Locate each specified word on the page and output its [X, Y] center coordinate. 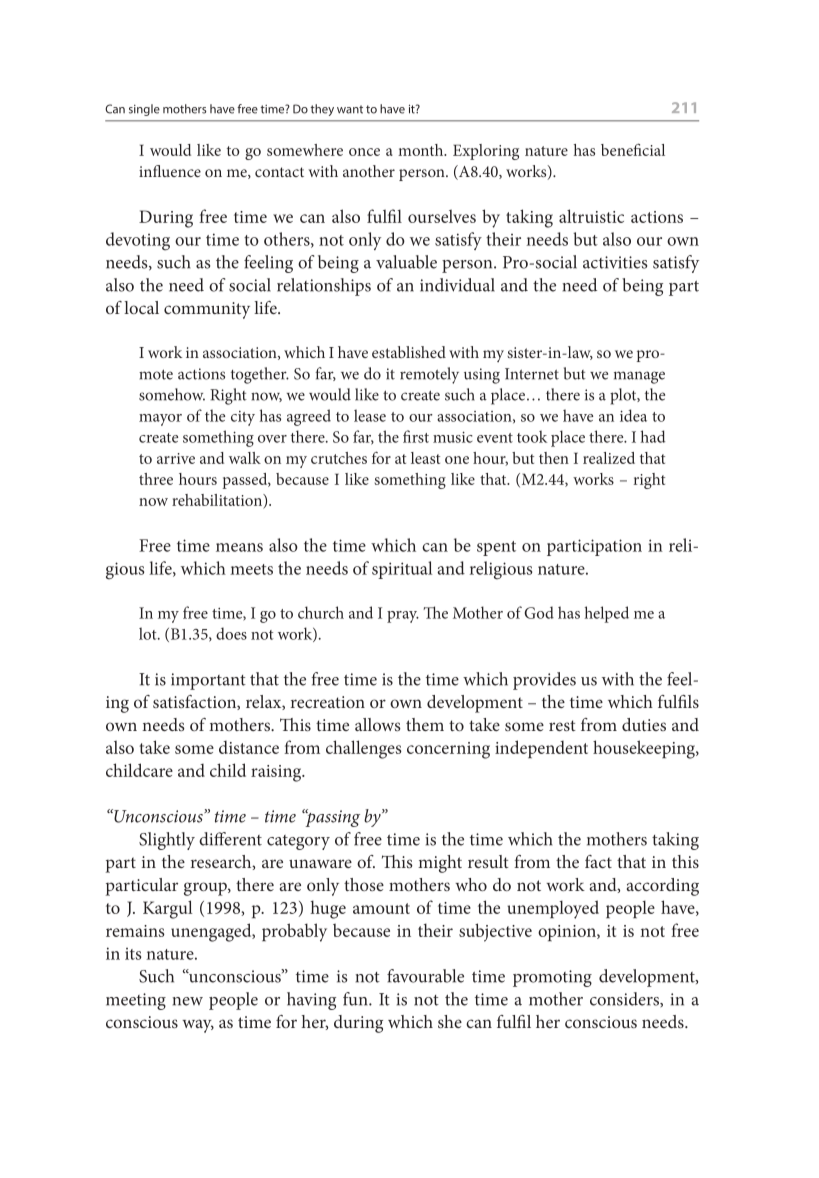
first [416, 436]
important [208, 681]
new [188, 1001]
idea [633, 415]
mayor [160, 420]
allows [378, 724]
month [422, 150]
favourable [425, 976]
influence [170, 171]
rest [562, 725]
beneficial [633, 149]
